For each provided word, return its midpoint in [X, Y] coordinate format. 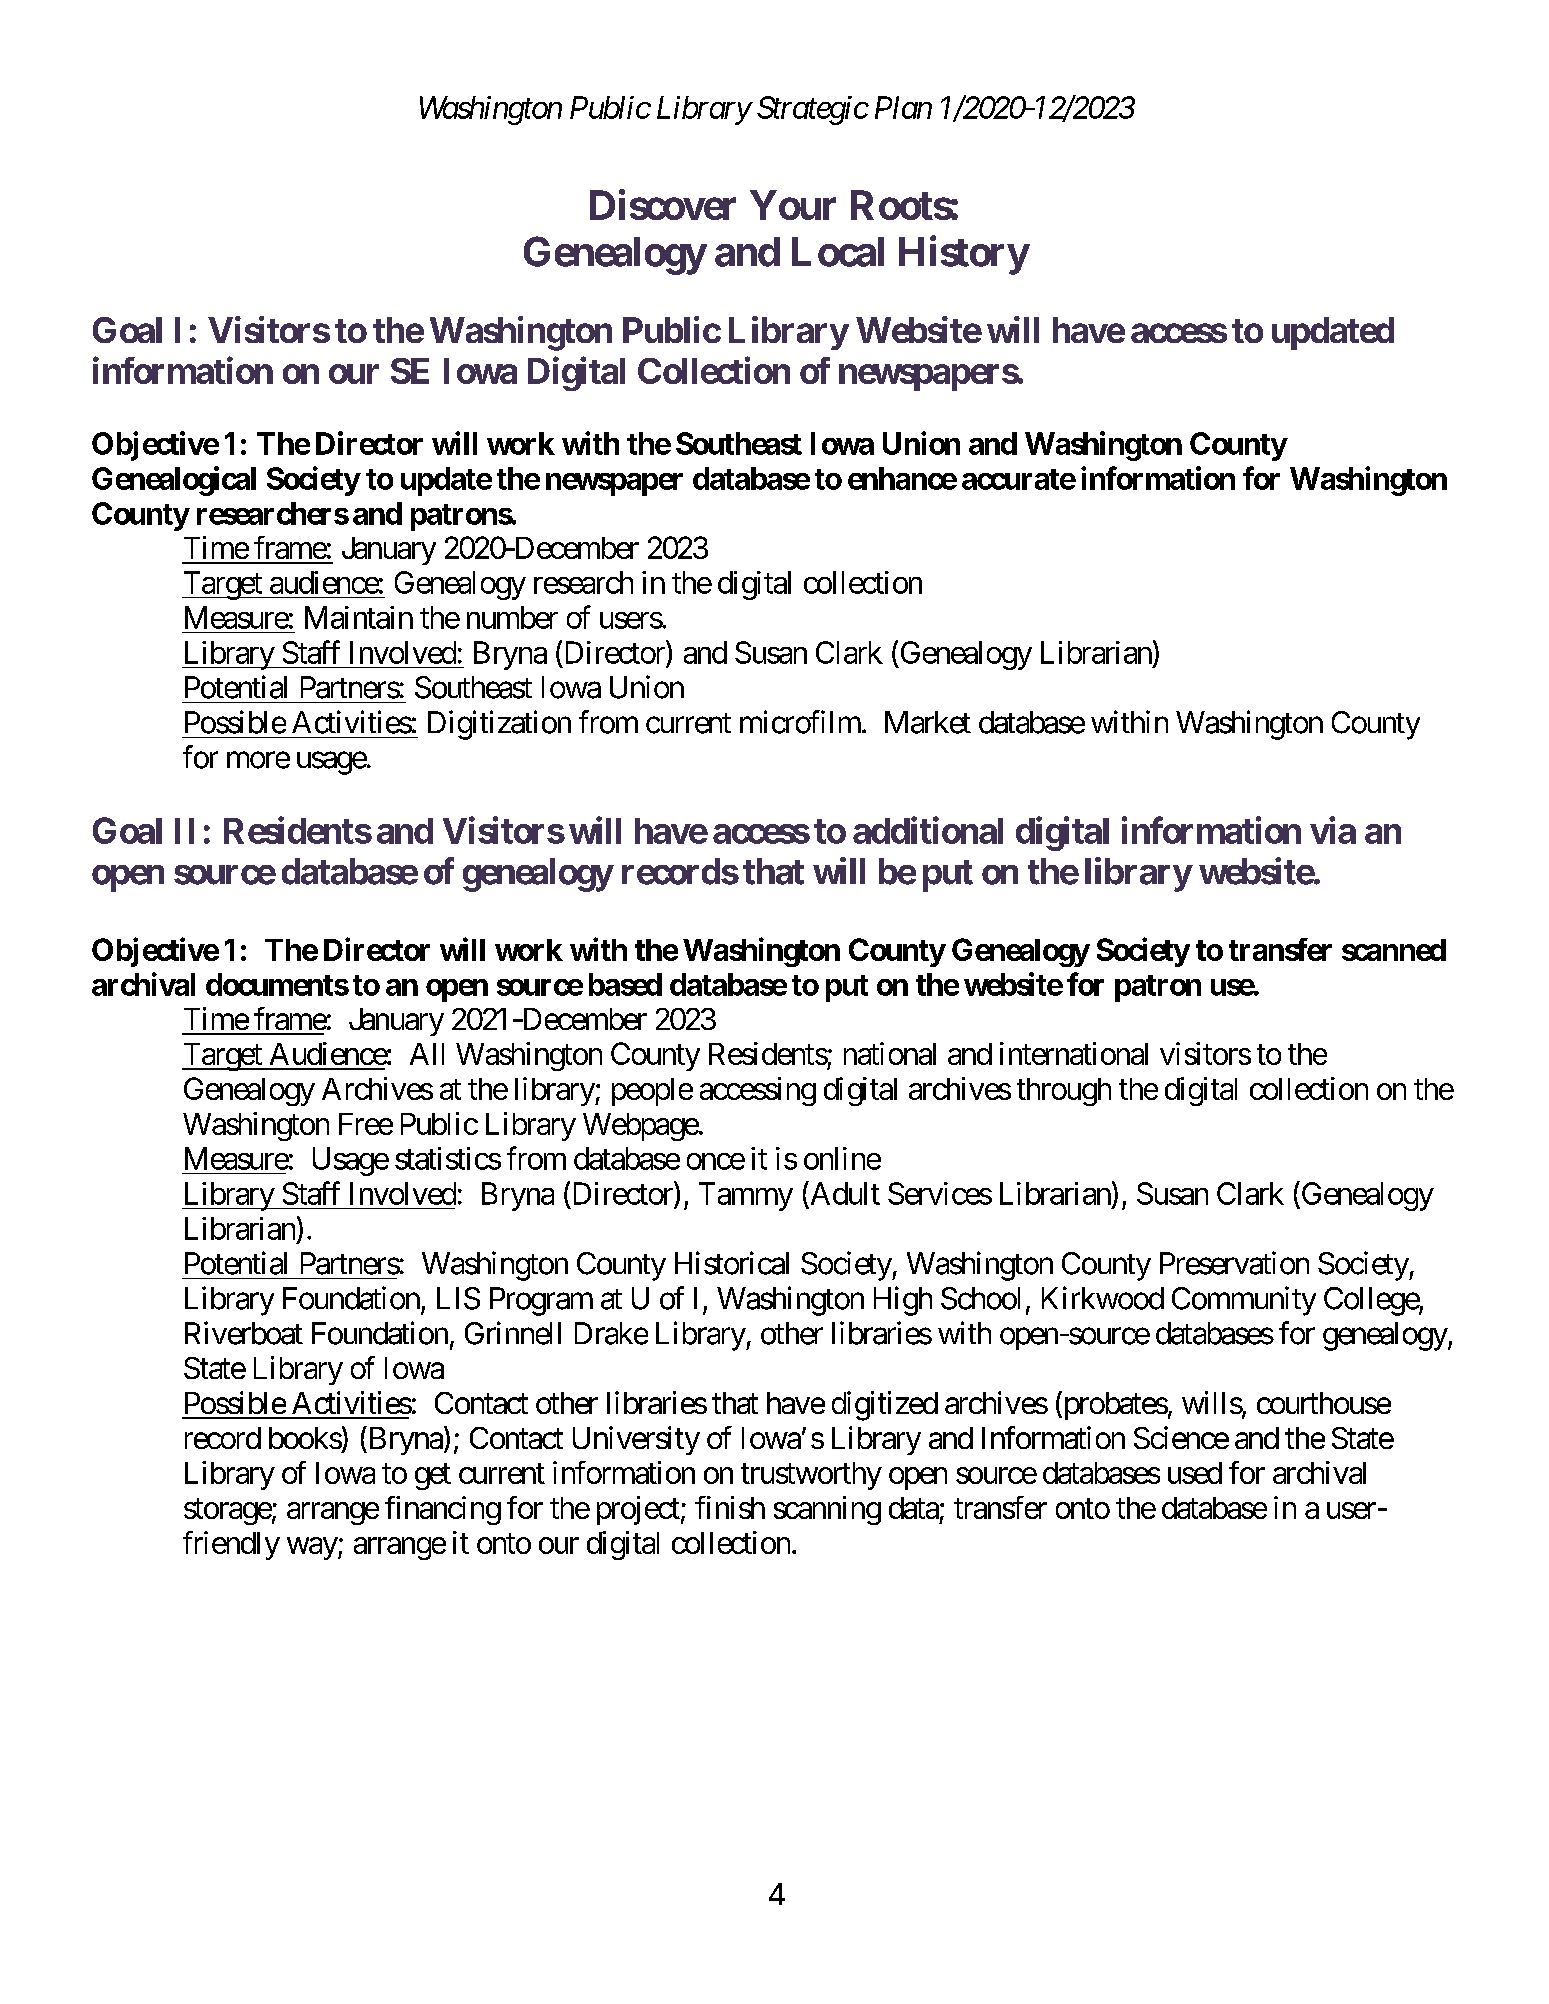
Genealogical [174, 481]
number [512, 617]
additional [928, 830]
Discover [663, 204]
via [1333, 830]
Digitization [499, 725]
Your [793, 205]
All [427, 1054]
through [1064, 1092]
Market [928, 722]
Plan [903, 107]
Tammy [746, 1196]
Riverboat [244, 1333]
